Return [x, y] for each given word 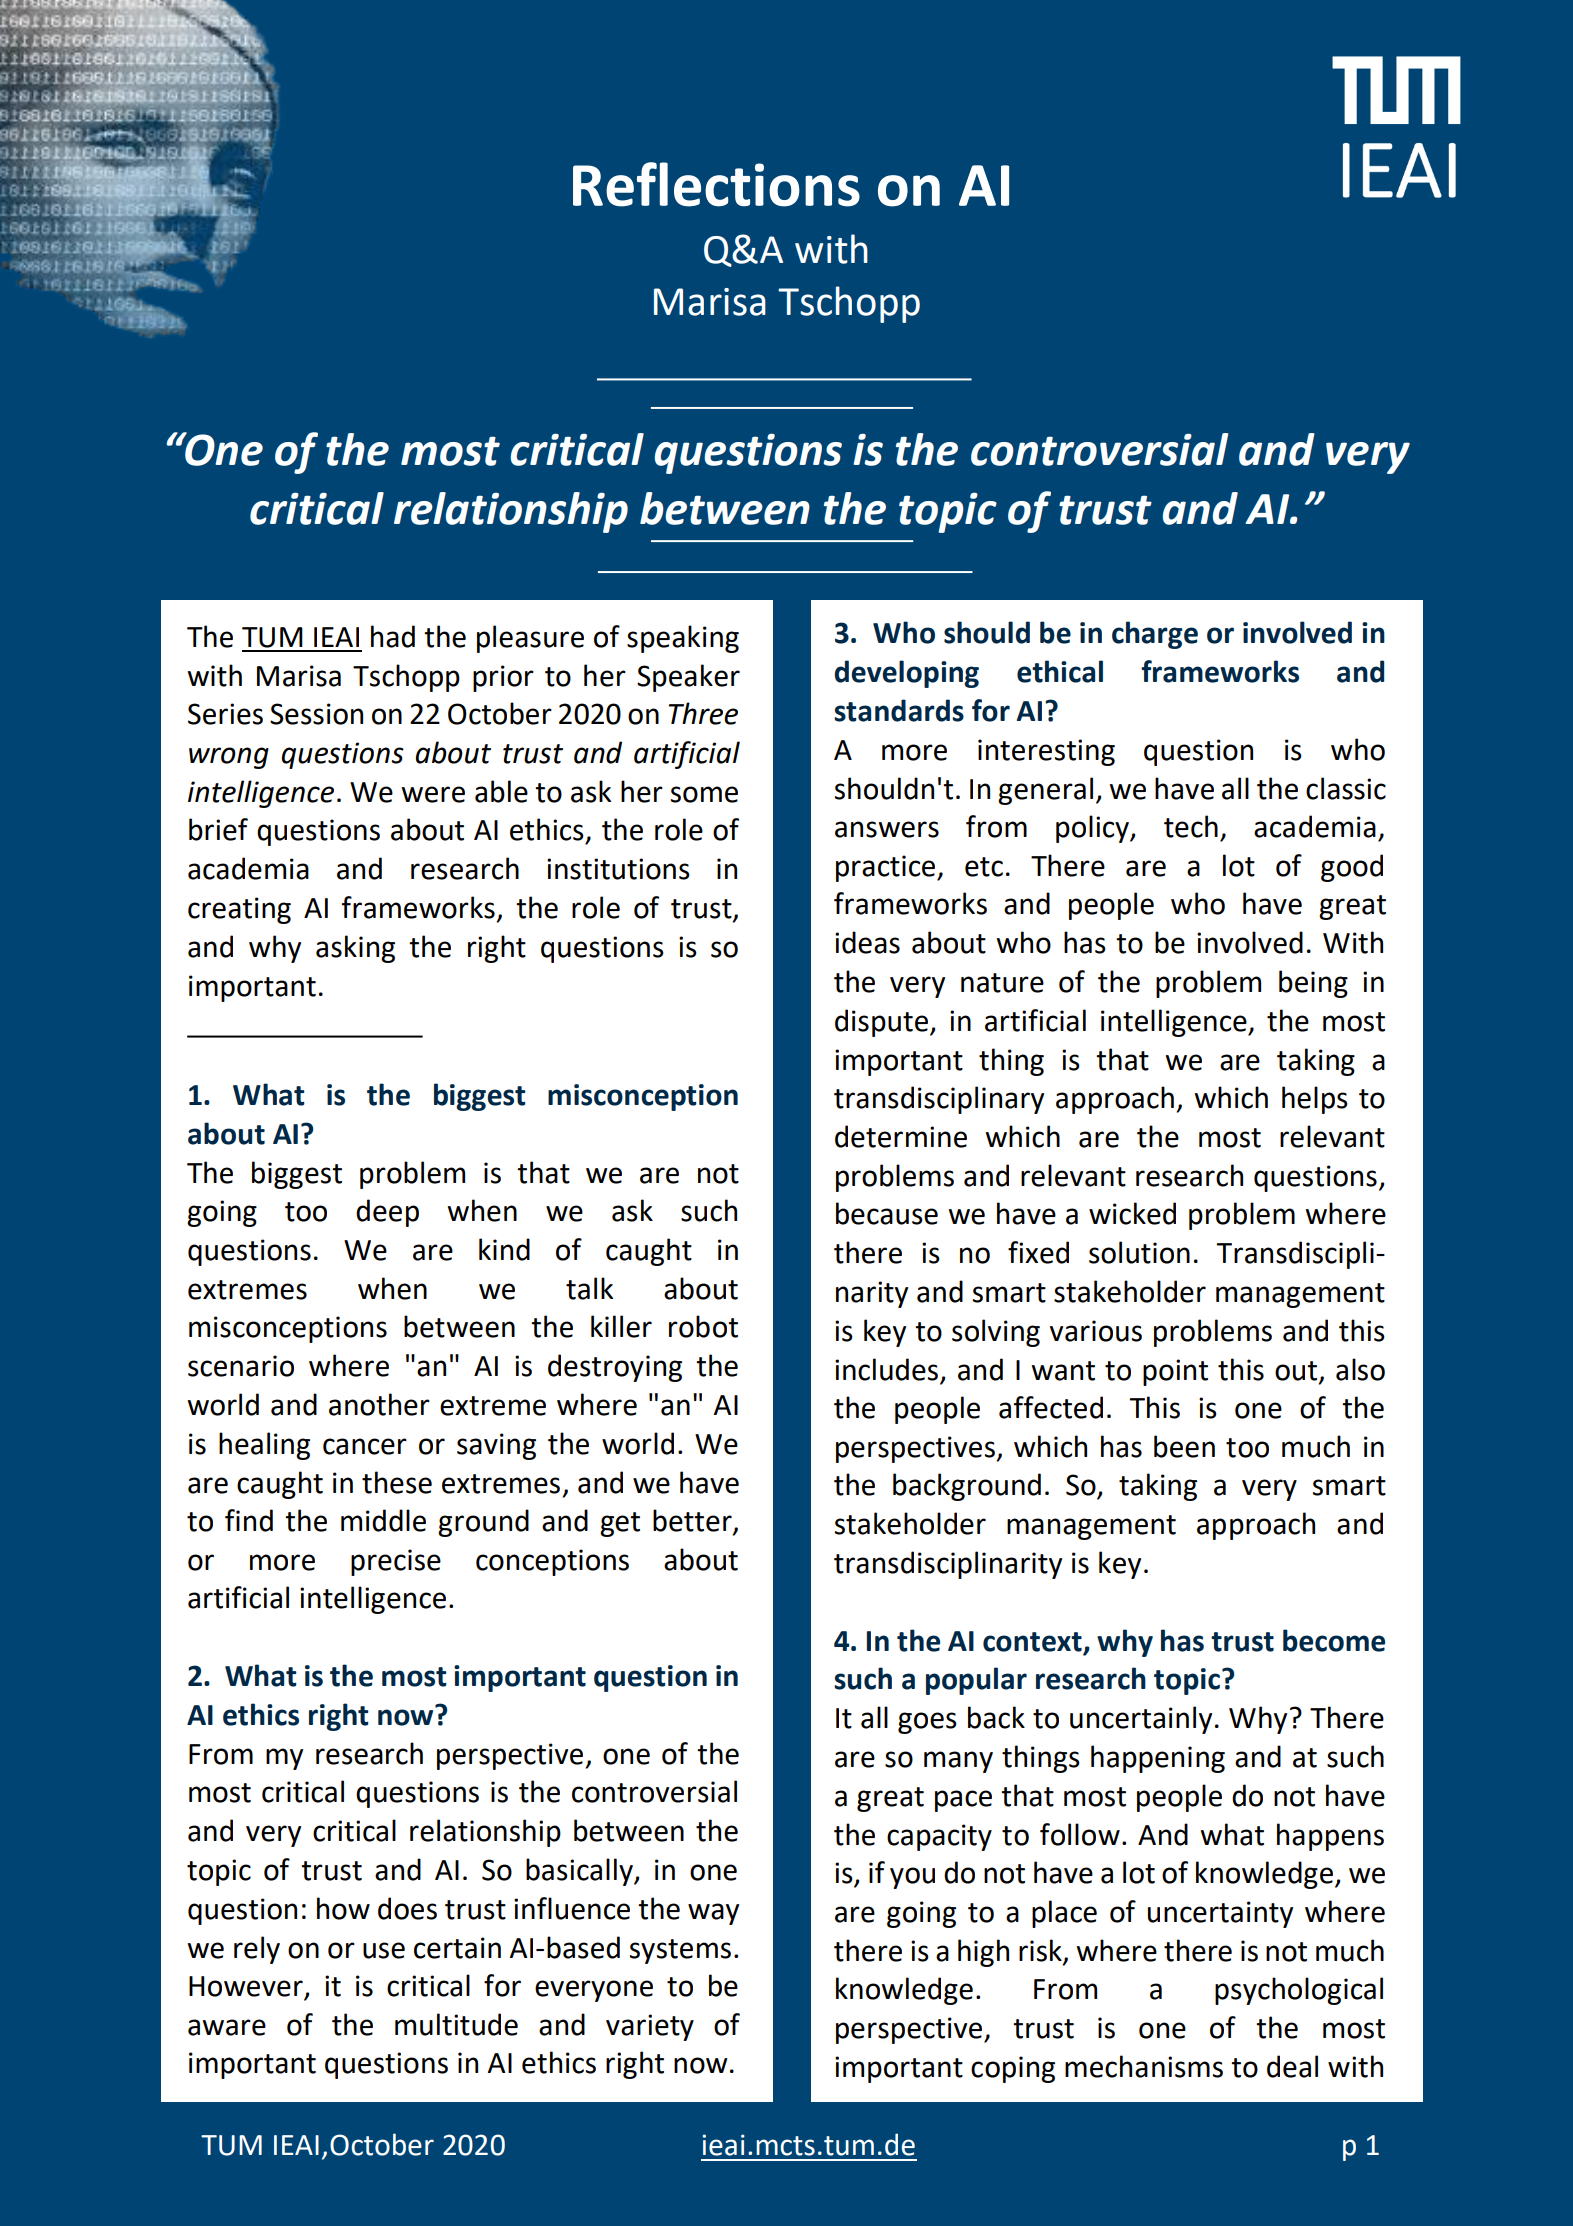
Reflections [716, 184]
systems [680, 1951]
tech [1191, 826]
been [1184, 1446]
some [704, 794]
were [433, 794]
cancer [365, 1446]
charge [1155, 635]
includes [886, 1369]
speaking [683, 639]
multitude [456, 2024]
